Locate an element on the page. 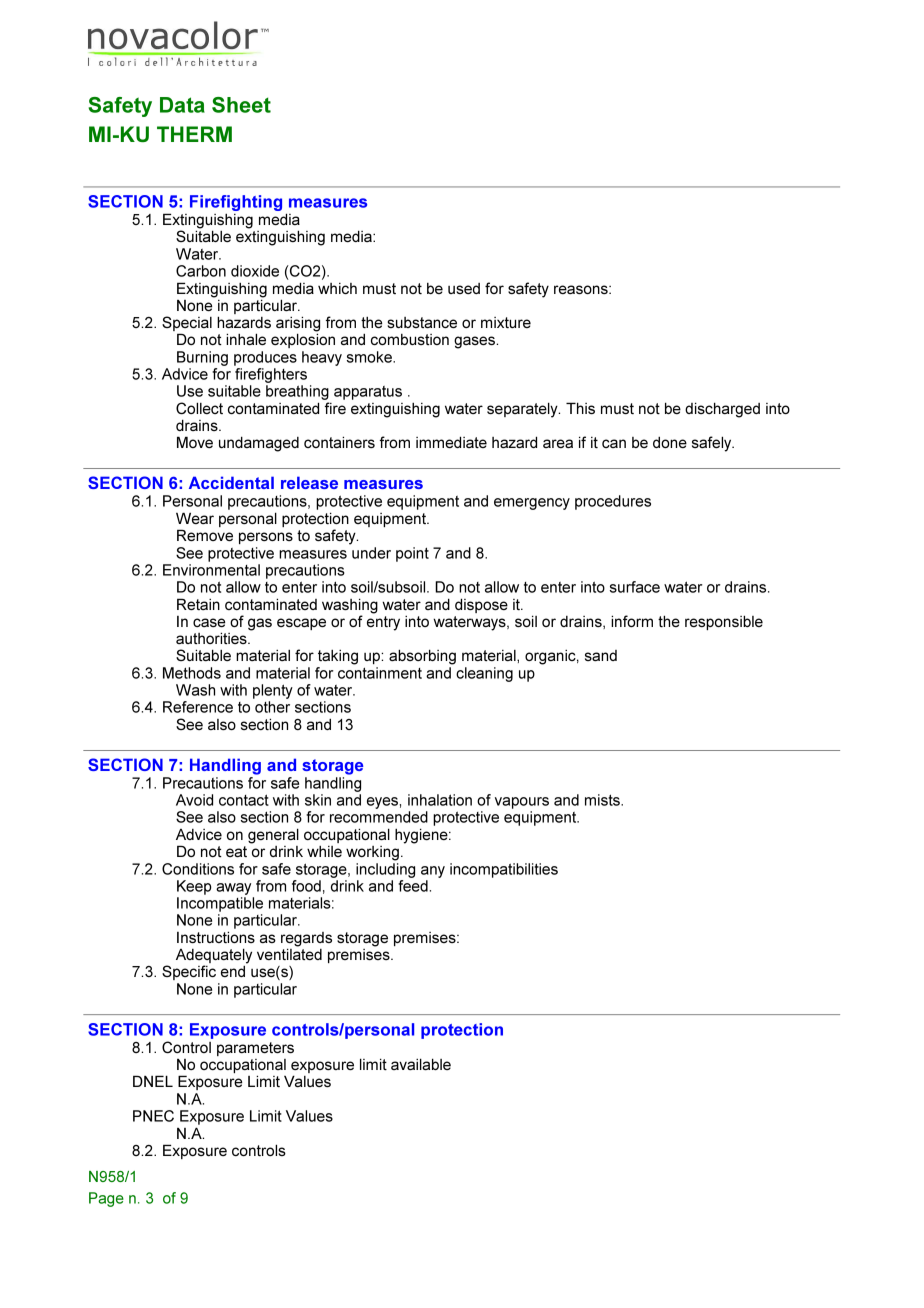  mixture is located at coordinates (506, 322).
